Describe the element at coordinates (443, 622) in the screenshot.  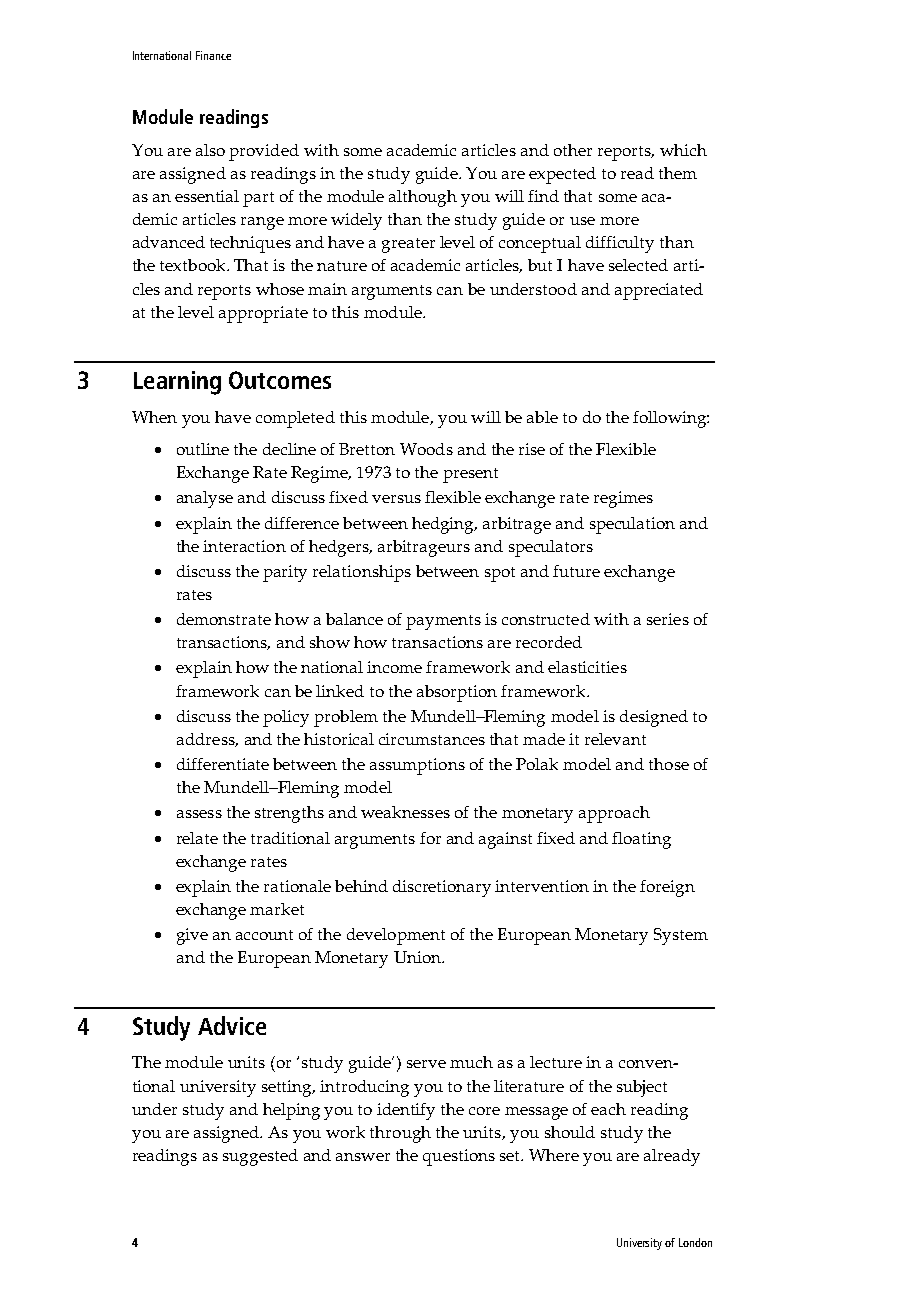
I see `payments` at that location.
